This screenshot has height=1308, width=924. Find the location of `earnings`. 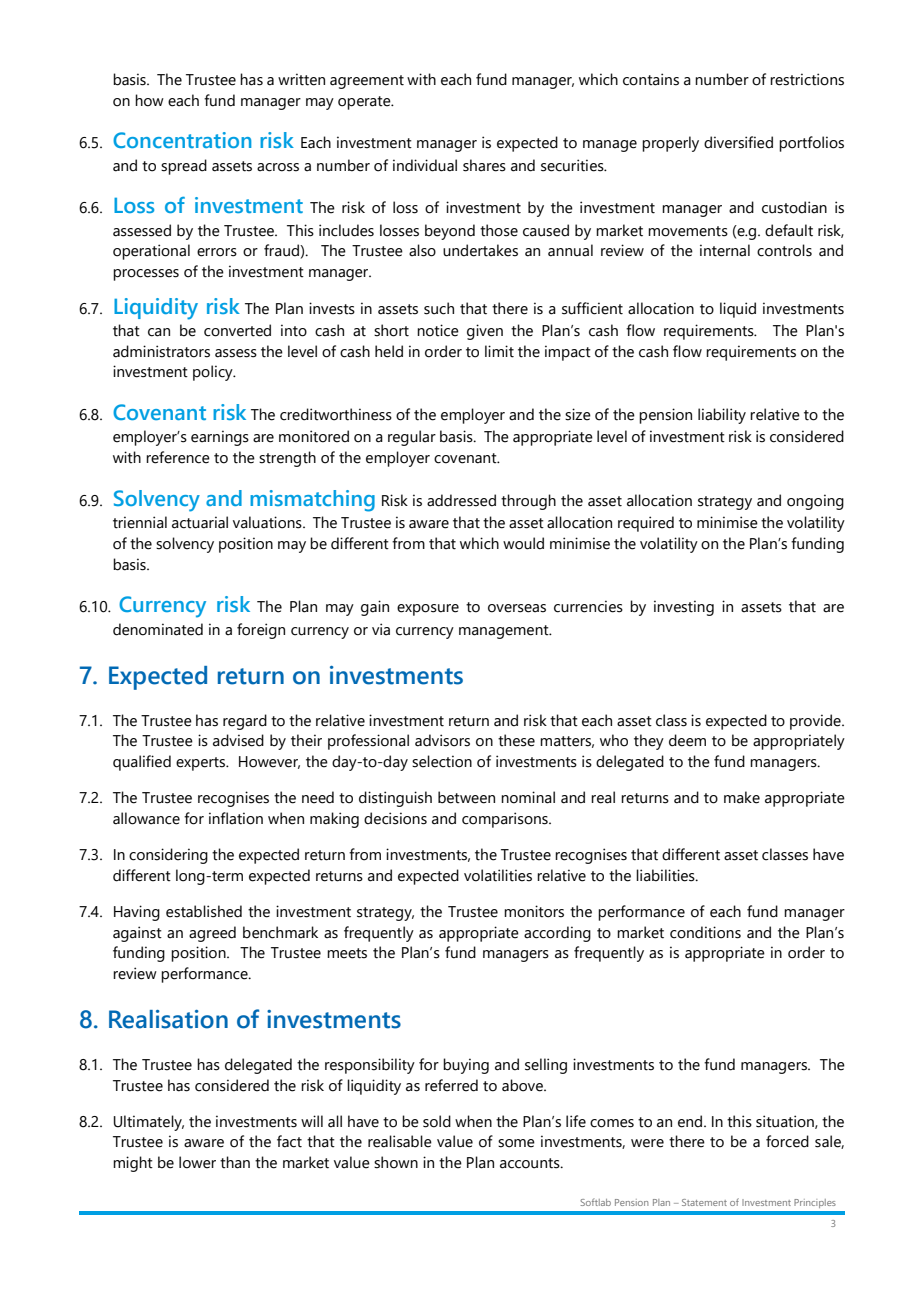

earnings is located at coordinates (220, 438).
